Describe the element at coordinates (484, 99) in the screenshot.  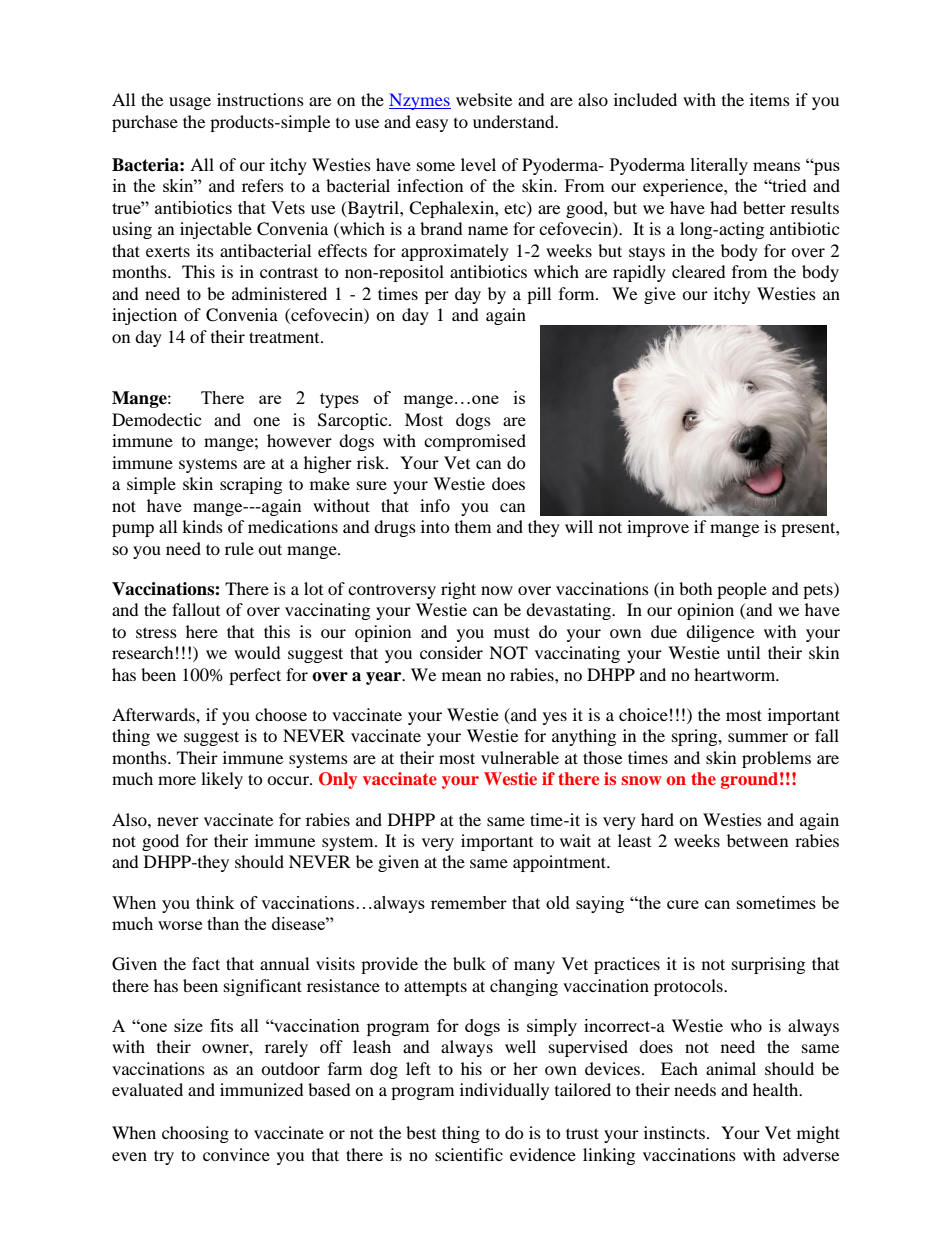
I see `website` at that location.
